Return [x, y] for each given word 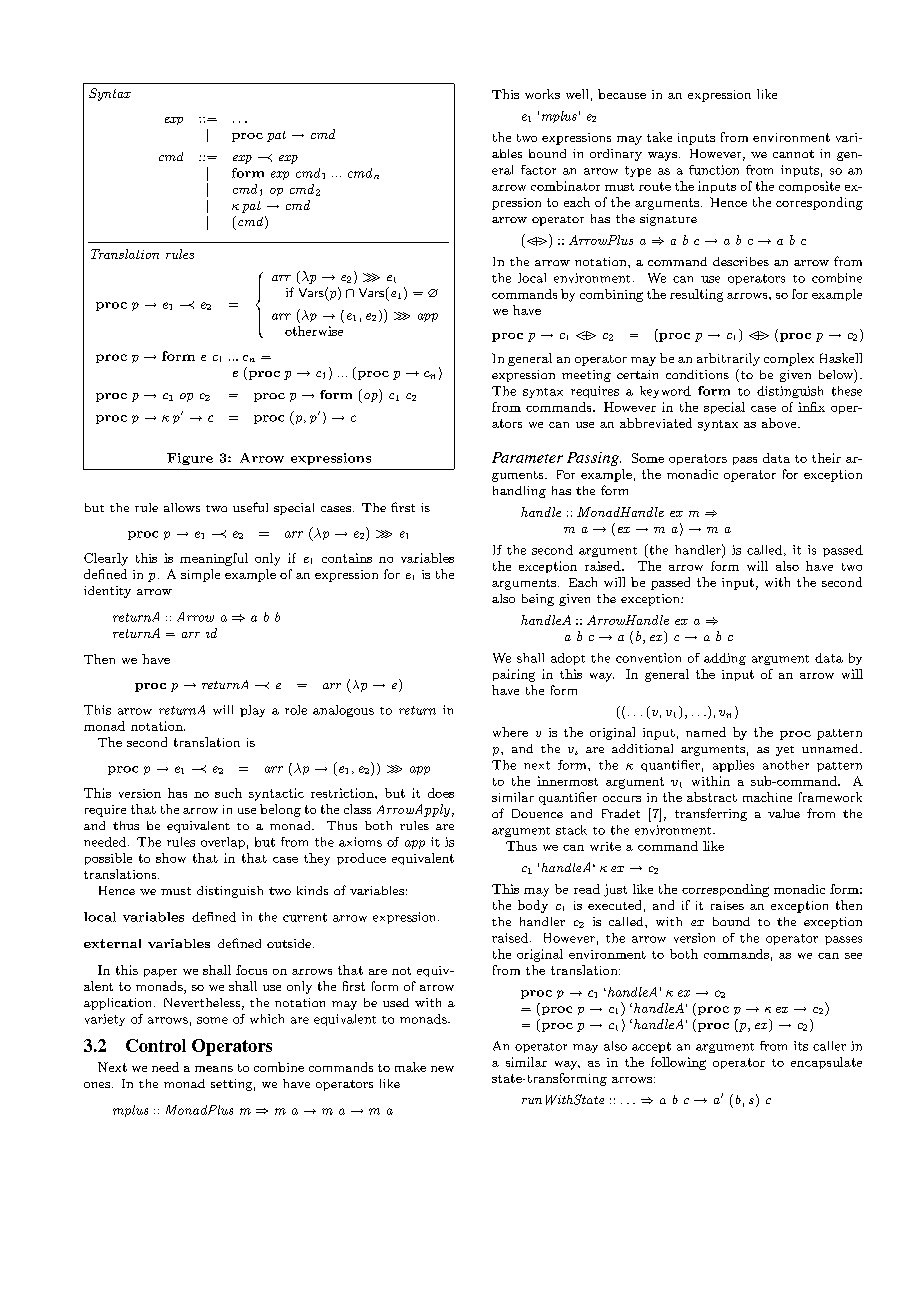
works [542, 94]
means [214, 1069]
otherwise [314, 331]
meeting [586, 376]
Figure [190, 459]
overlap [223, 843]
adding [725, 659]
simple [200, 575]
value [784, 813]
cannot [793, 154]
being [538, 600]
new [442, 1069]
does [441, 793]
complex [789, 359]
